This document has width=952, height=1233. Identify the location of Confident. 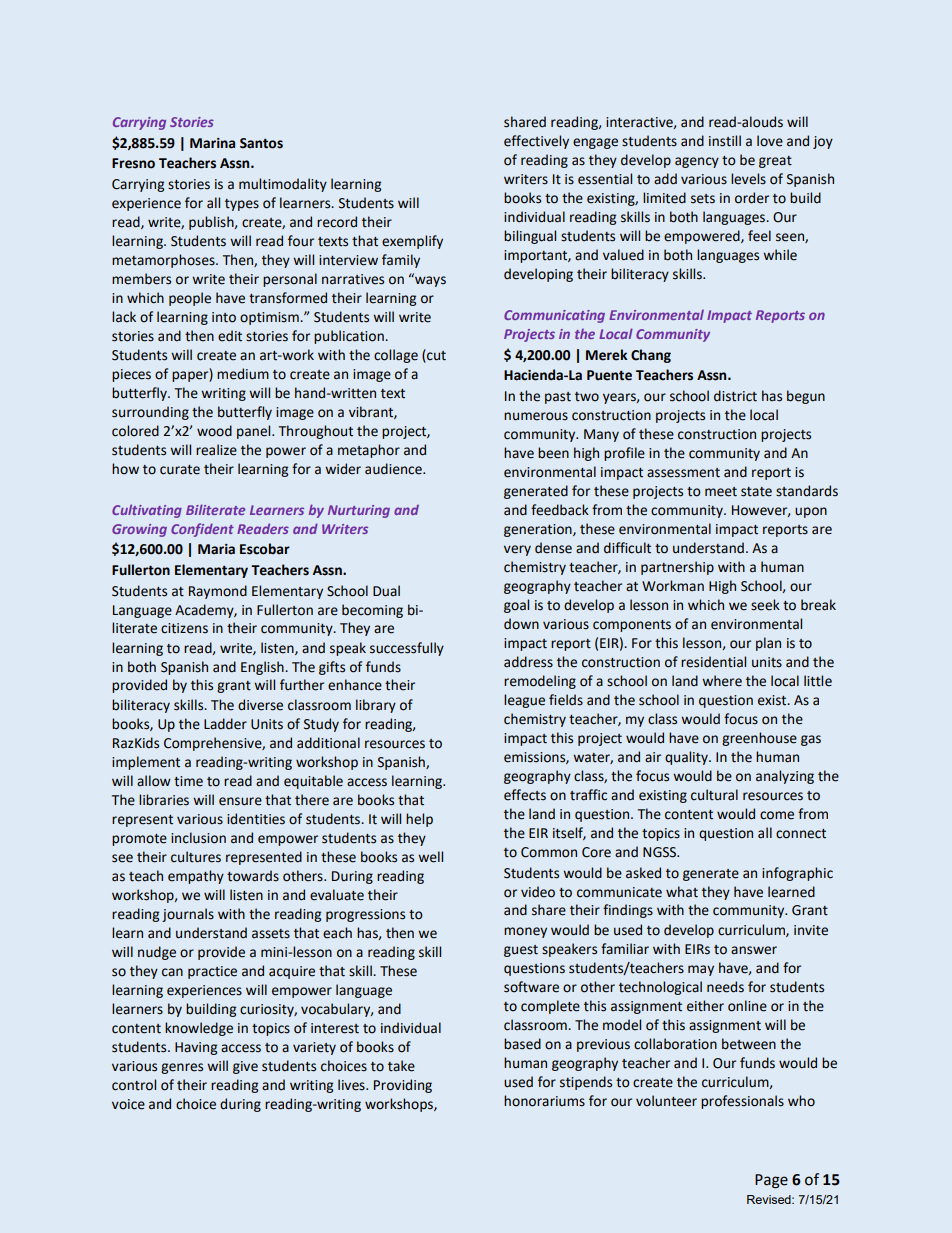
(202, 530).
